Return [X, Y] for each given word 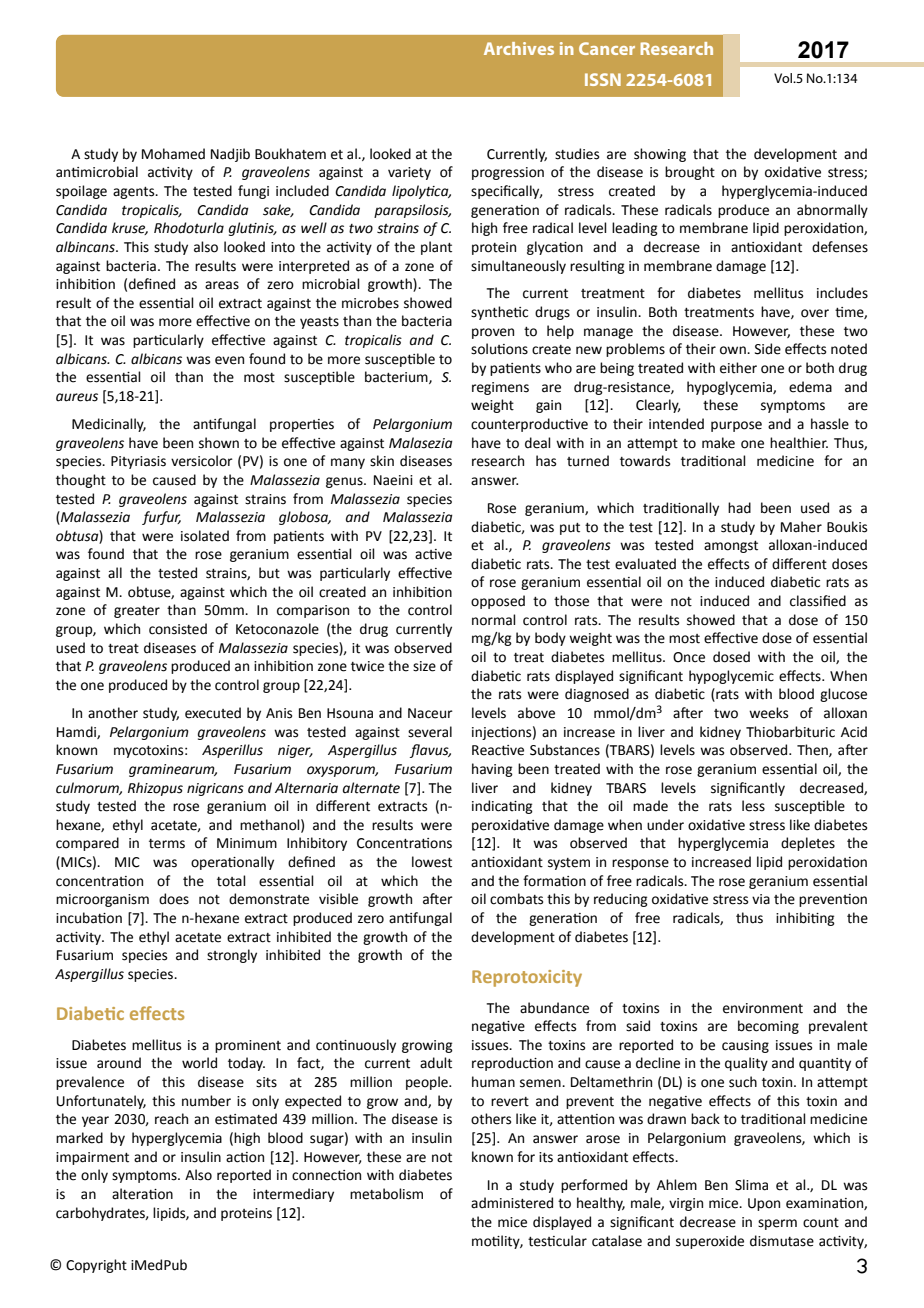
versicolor [202, 461]
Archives [519, 48]
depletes [808, 844]
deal [538, 443]
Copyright [96, 1266]
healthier [799, 443]
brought [690, 173]
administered [512, 1203]
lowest [432, 862]
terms [167, 844]
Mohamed [173, 154]
